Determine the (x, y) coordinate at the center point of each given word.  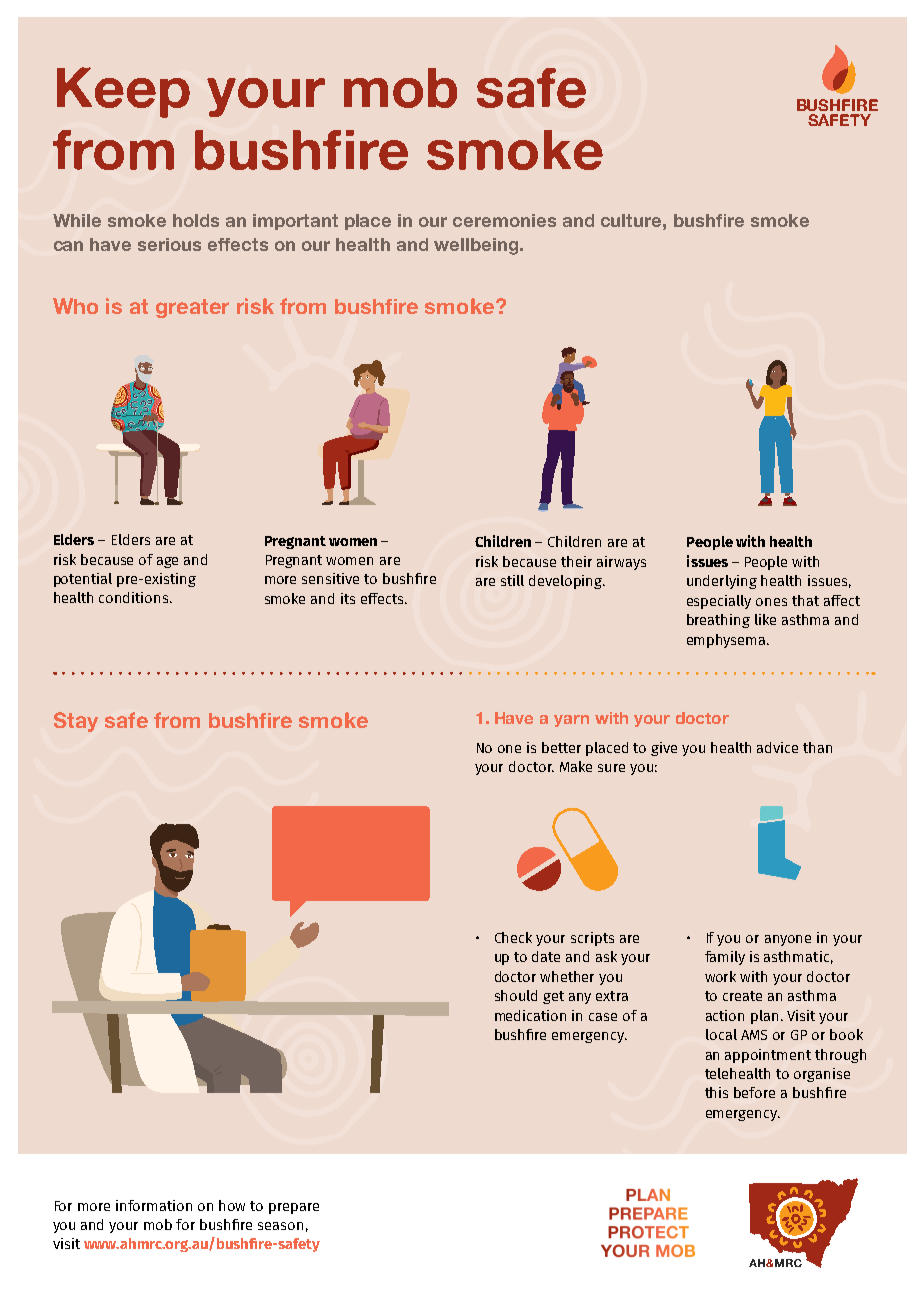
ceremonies (504, 220)
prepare (294, 1208)
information (154, 1205)
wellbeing (477, 246)
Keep (123, 92)
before (754, 1092)
